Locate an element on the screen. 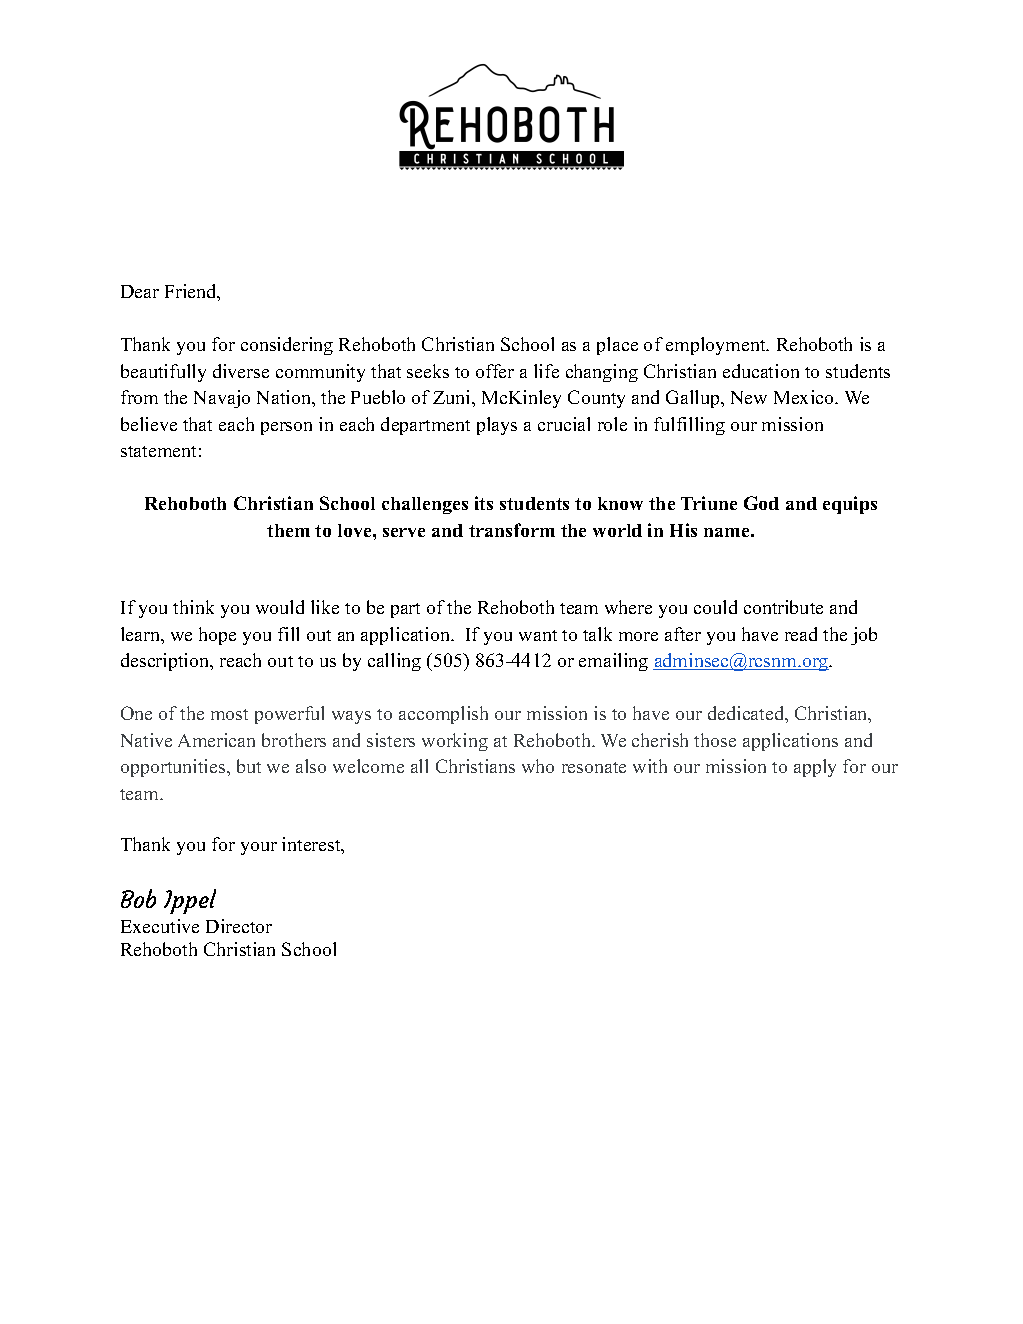 This screenshot has width=1023, height=1324. accomplish is located at coordinates (443, 715).
